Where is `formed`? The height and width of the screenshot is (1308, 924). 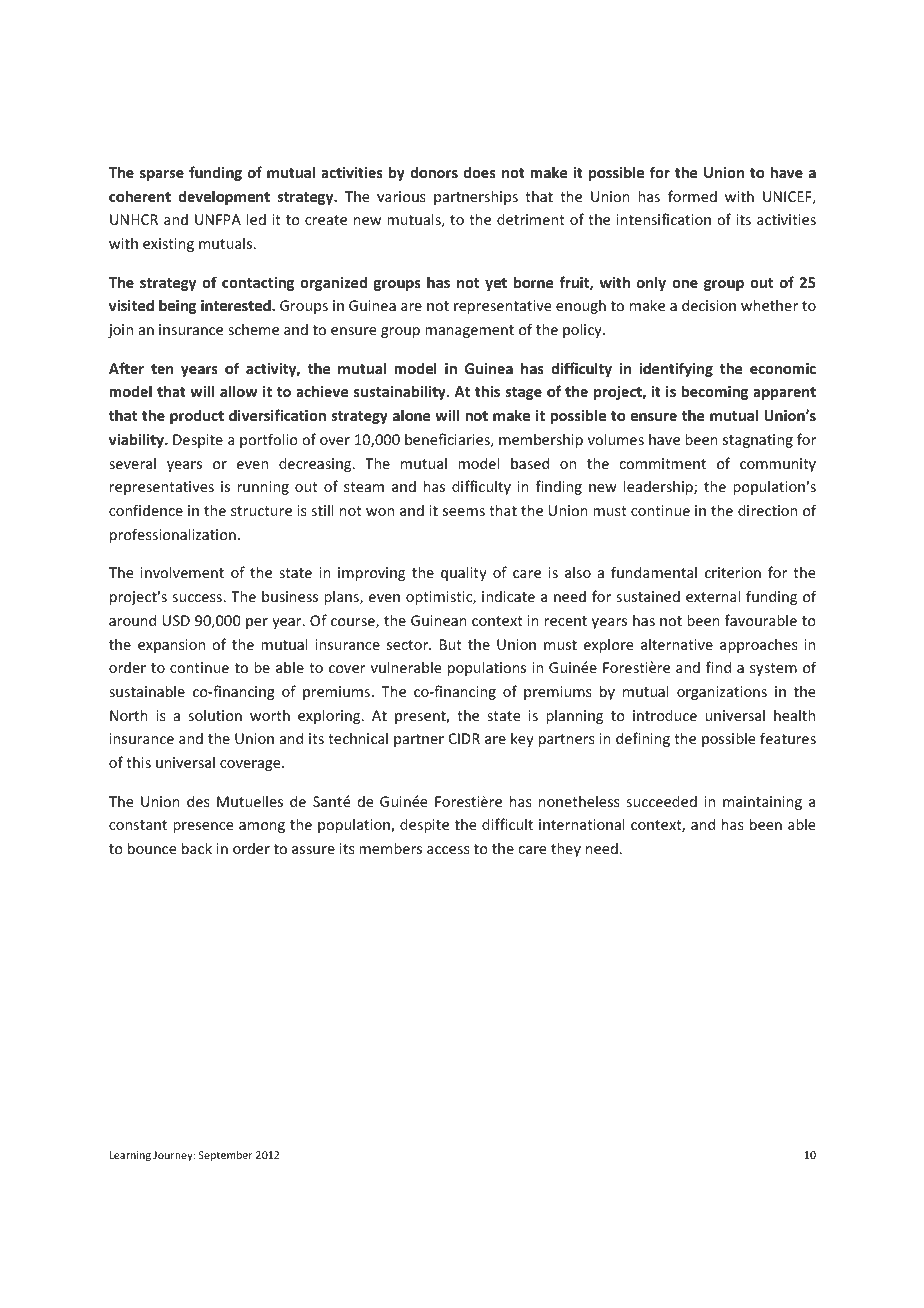
formed is located at coordinates (692, 196).
